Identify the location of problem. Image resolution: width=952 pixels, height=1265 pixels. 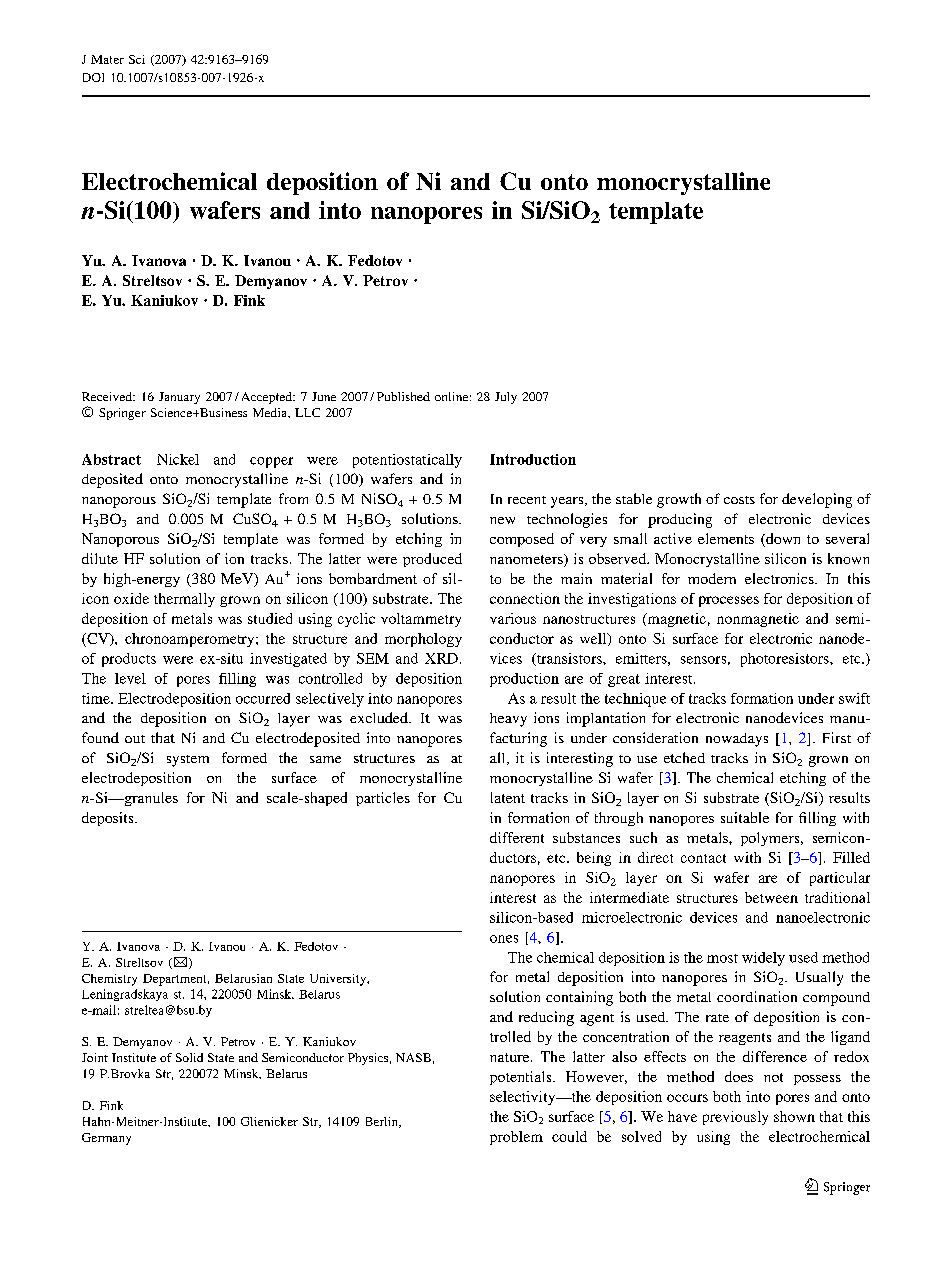
(516, 1138).
